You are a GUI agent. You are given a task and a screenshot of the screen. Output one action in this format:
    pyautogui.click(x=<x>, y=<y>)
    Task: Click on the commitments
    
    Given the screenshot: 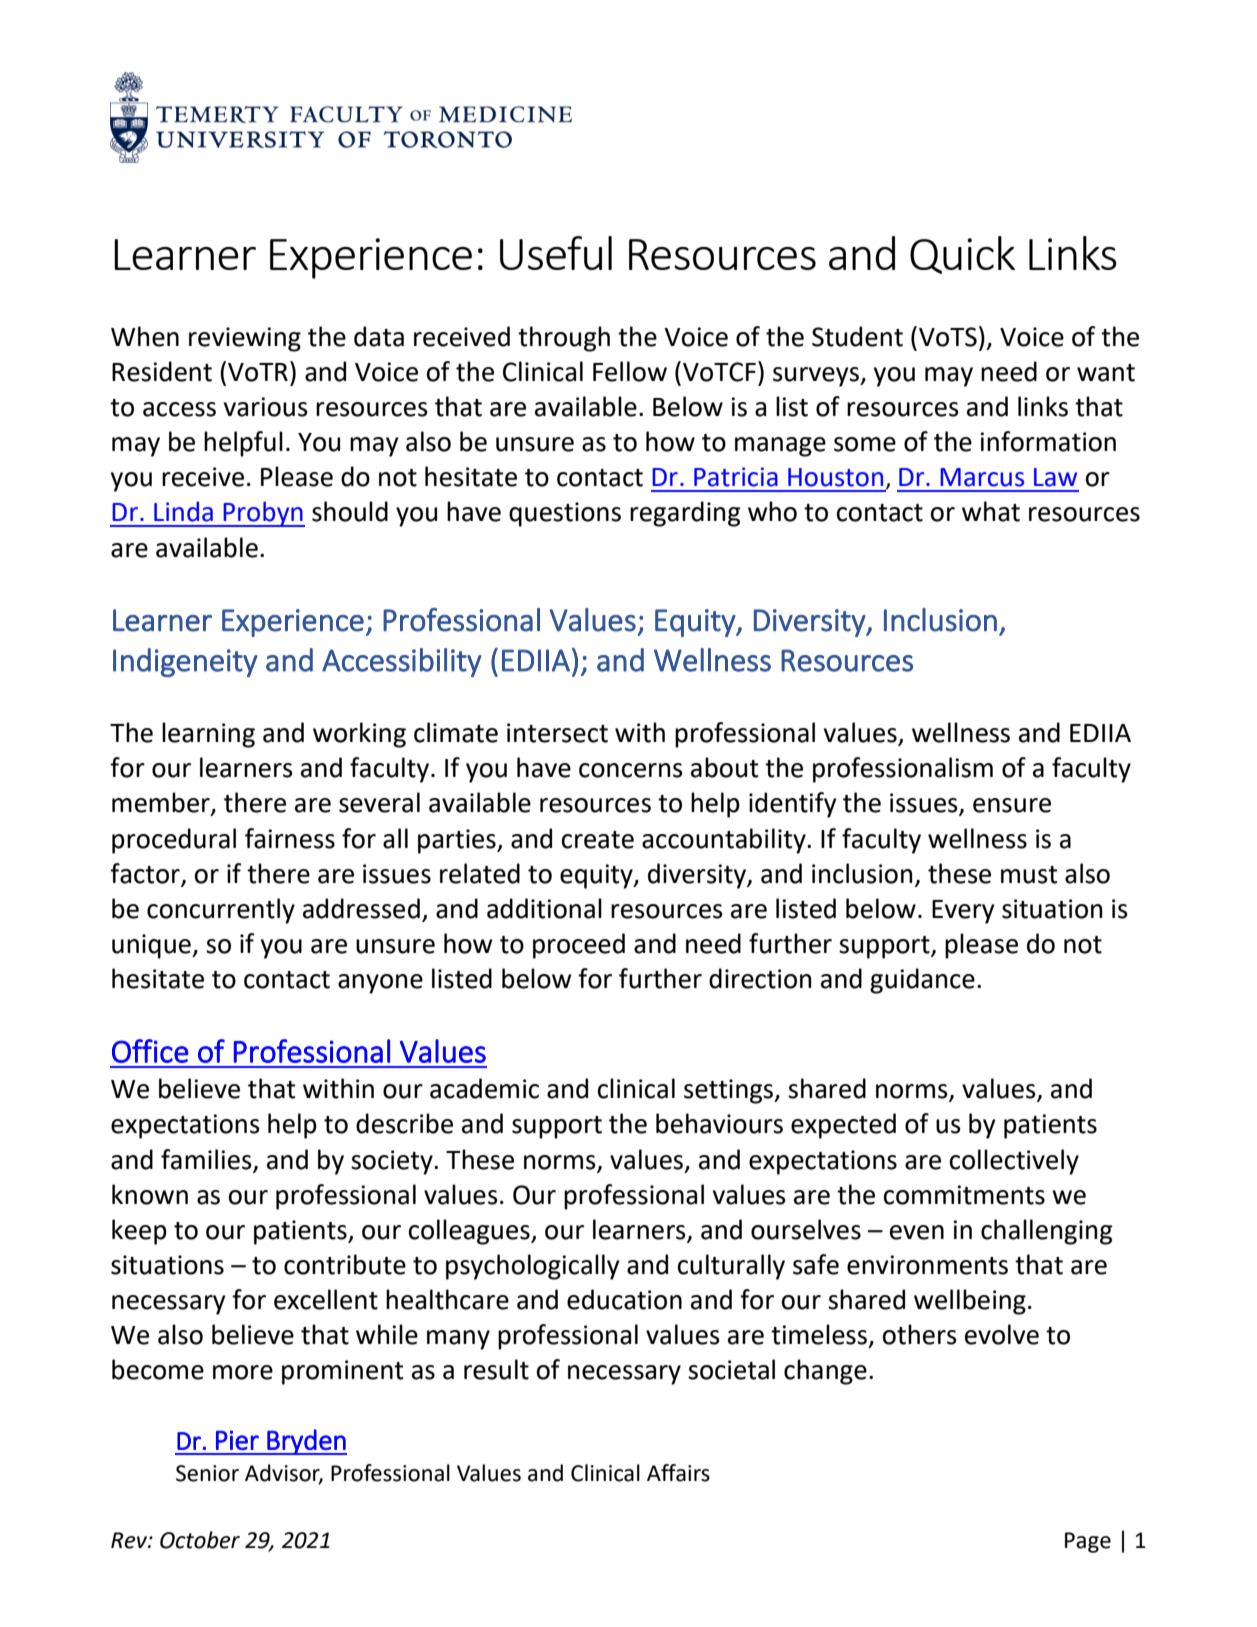 What is the action you would take?
    pyautogui.click(x=964, y=1195)
